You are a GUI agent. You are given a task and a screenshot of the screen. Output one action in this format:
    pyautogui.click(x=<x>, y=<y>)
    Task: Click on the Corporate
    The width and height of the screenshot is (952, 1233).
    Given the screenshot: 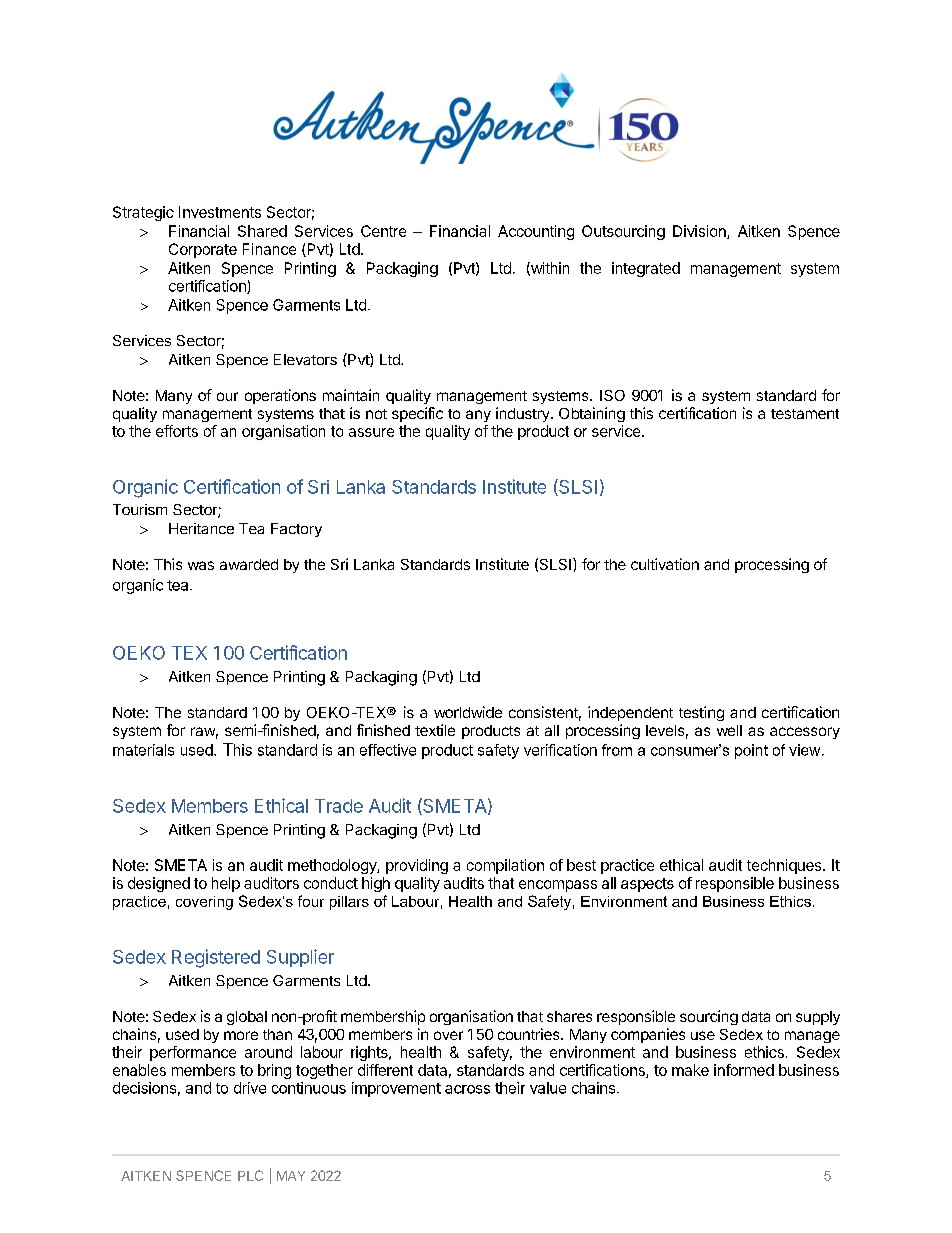 What is the action you would take?
    pyautogui.click(x=203, y=250)
